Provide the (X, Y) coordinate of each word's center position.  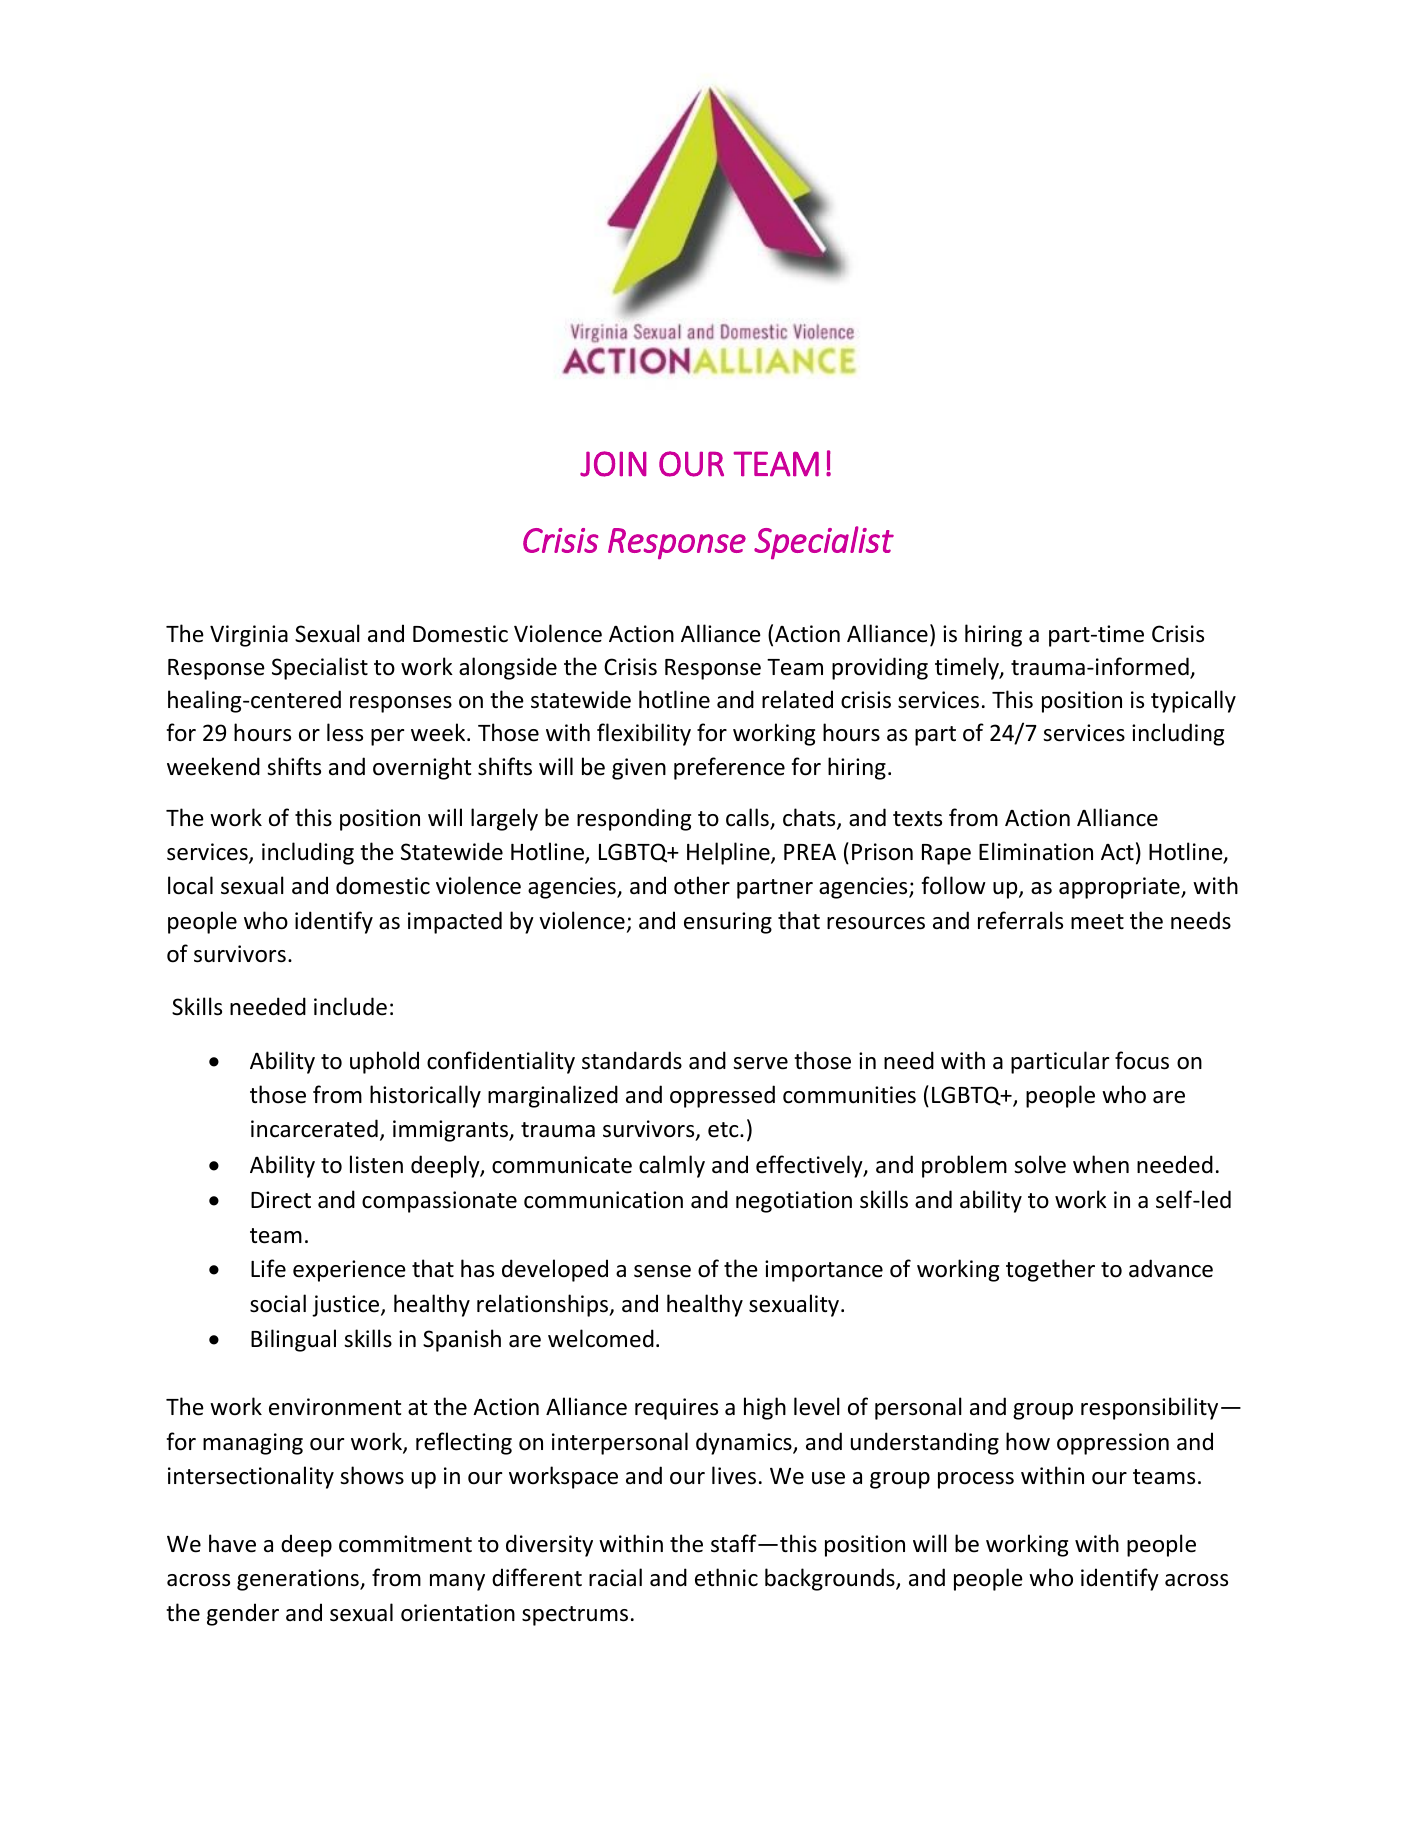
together (1050, 1270)
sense (662, 1271)
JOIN (613, 464)
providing (880, 668)
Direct (281, 1200)
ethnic (726, 1577)
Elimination (1036, 851)
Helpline (729, 853)
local (190, 885)
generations (299, 1580)
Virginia (249, 636)
